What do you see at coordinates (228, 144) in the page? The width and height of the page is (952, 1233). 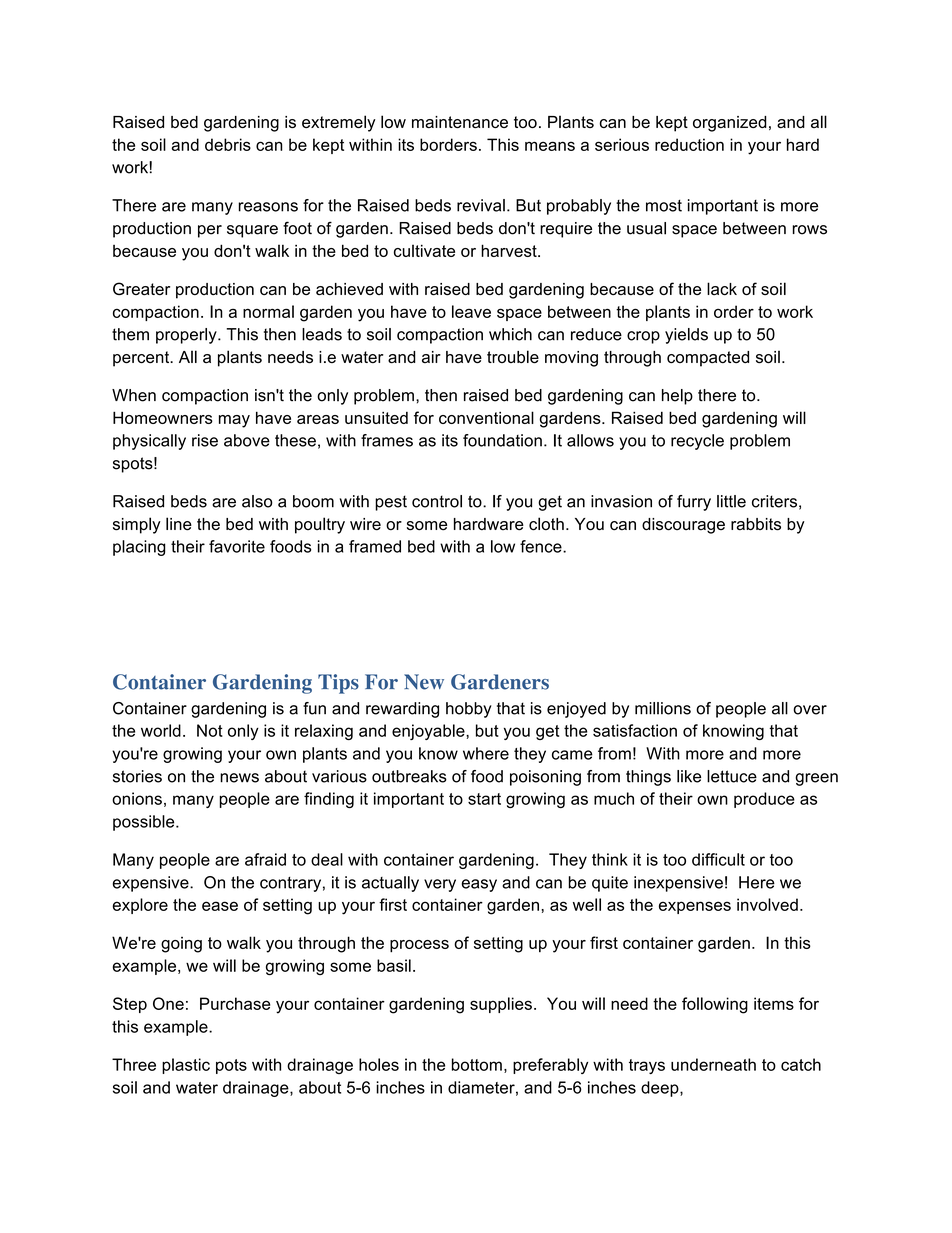 I see `debris` at bounding box center [228, 144].
